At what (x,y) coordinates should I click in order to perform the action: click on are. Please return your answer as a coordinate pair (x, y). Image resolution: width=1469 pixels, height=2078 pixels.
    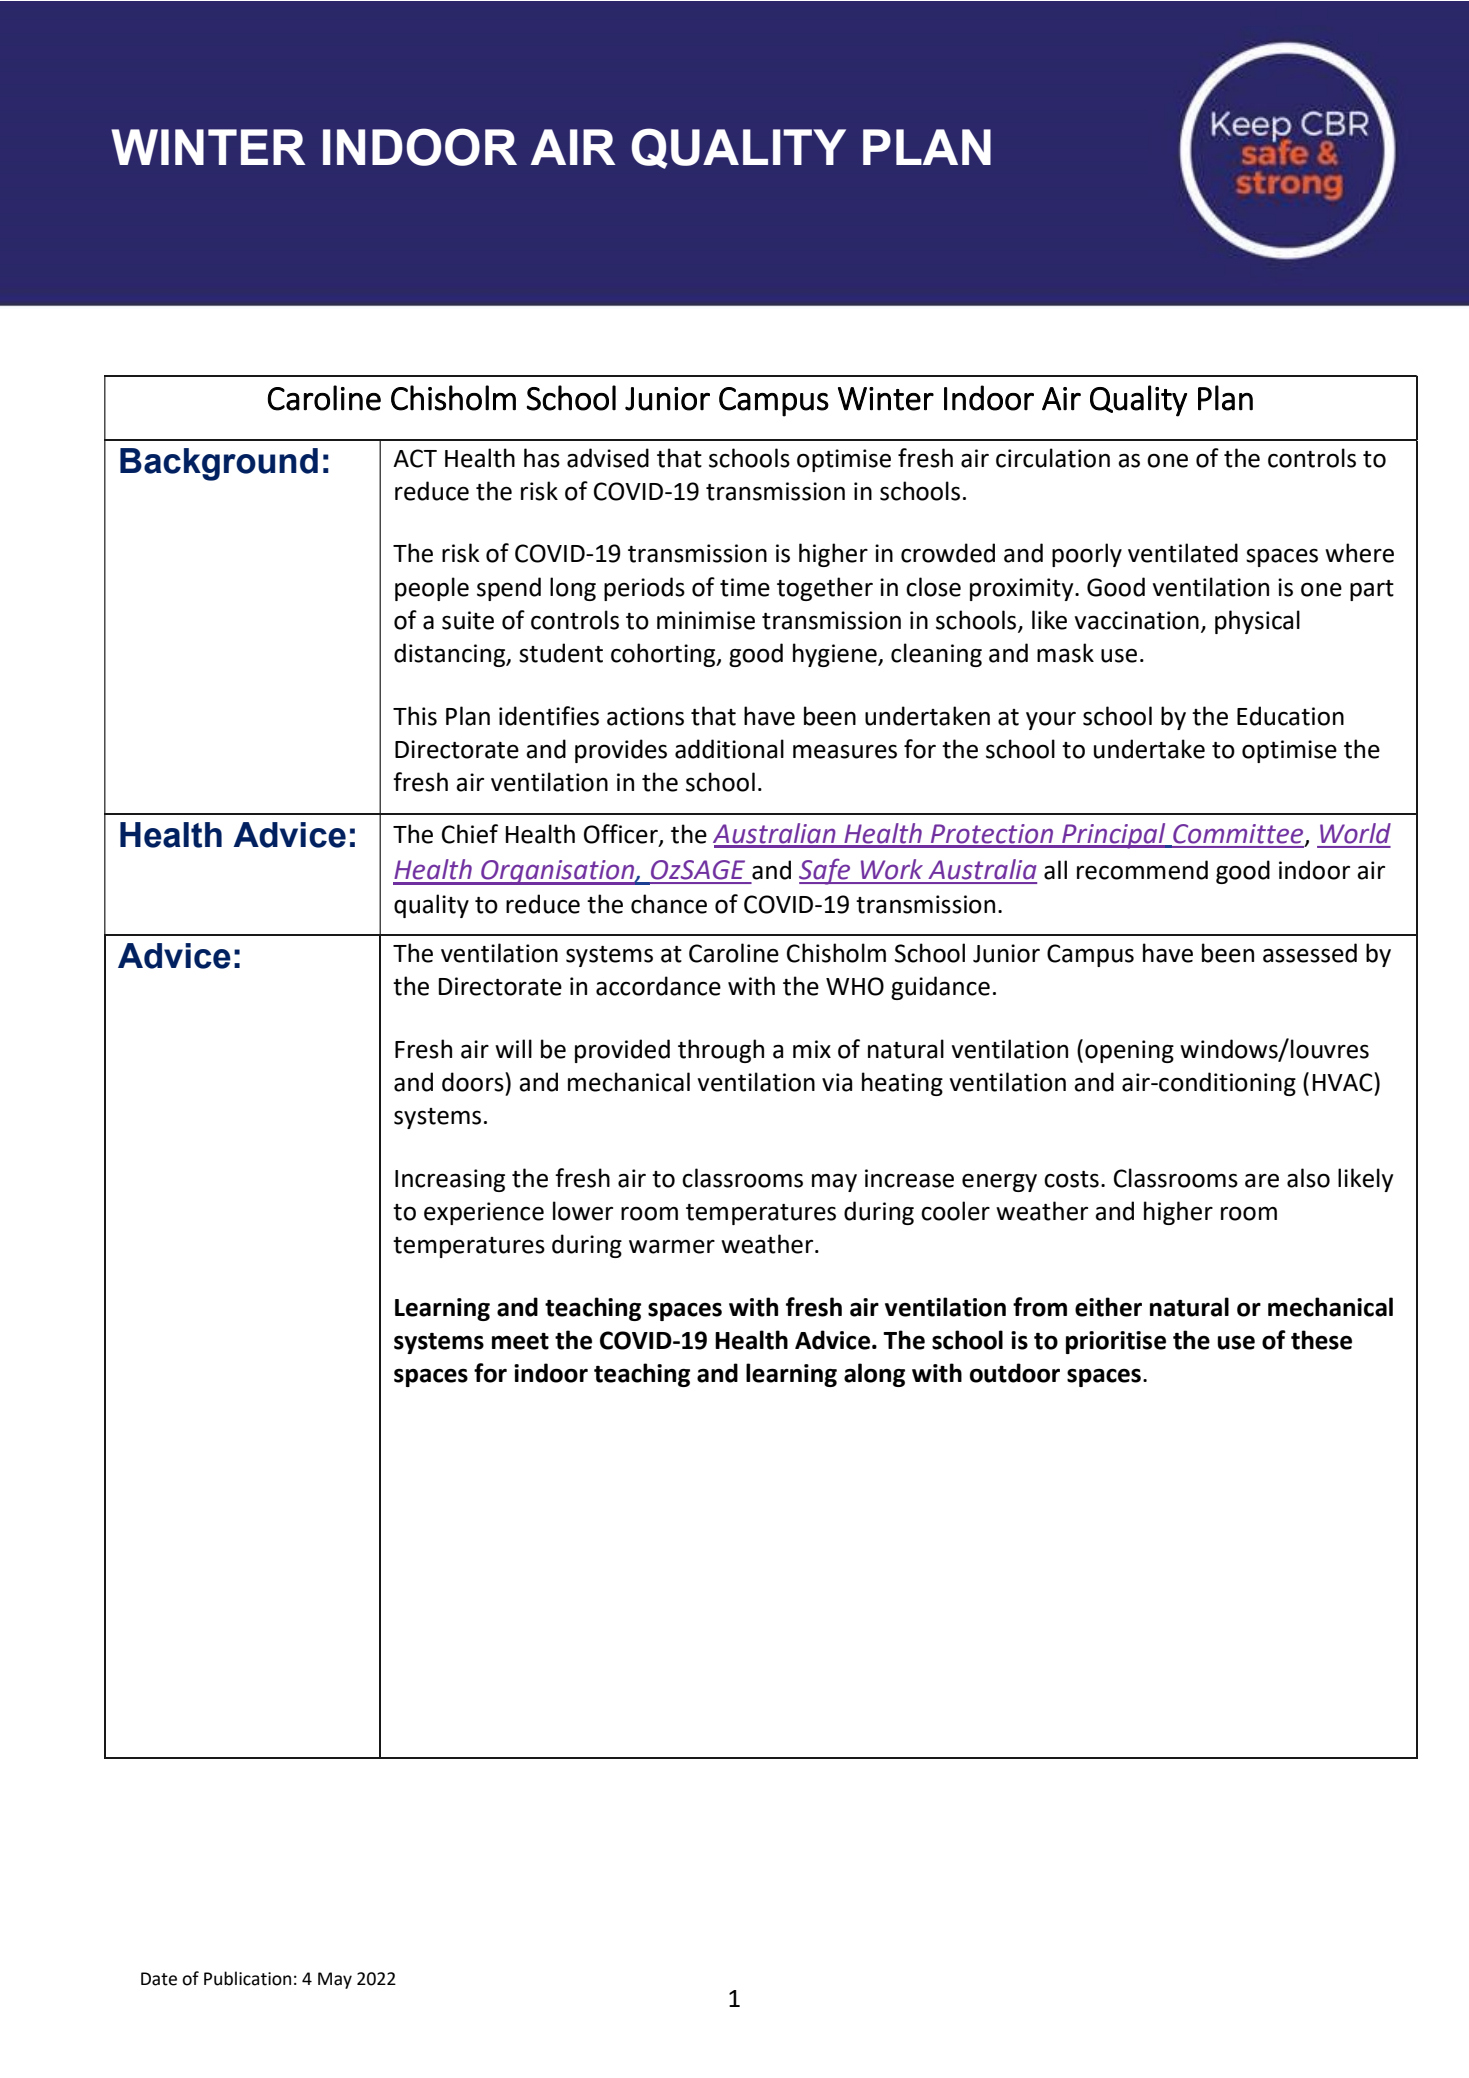
    Looking at the image, I should click on (1262, 1180).
